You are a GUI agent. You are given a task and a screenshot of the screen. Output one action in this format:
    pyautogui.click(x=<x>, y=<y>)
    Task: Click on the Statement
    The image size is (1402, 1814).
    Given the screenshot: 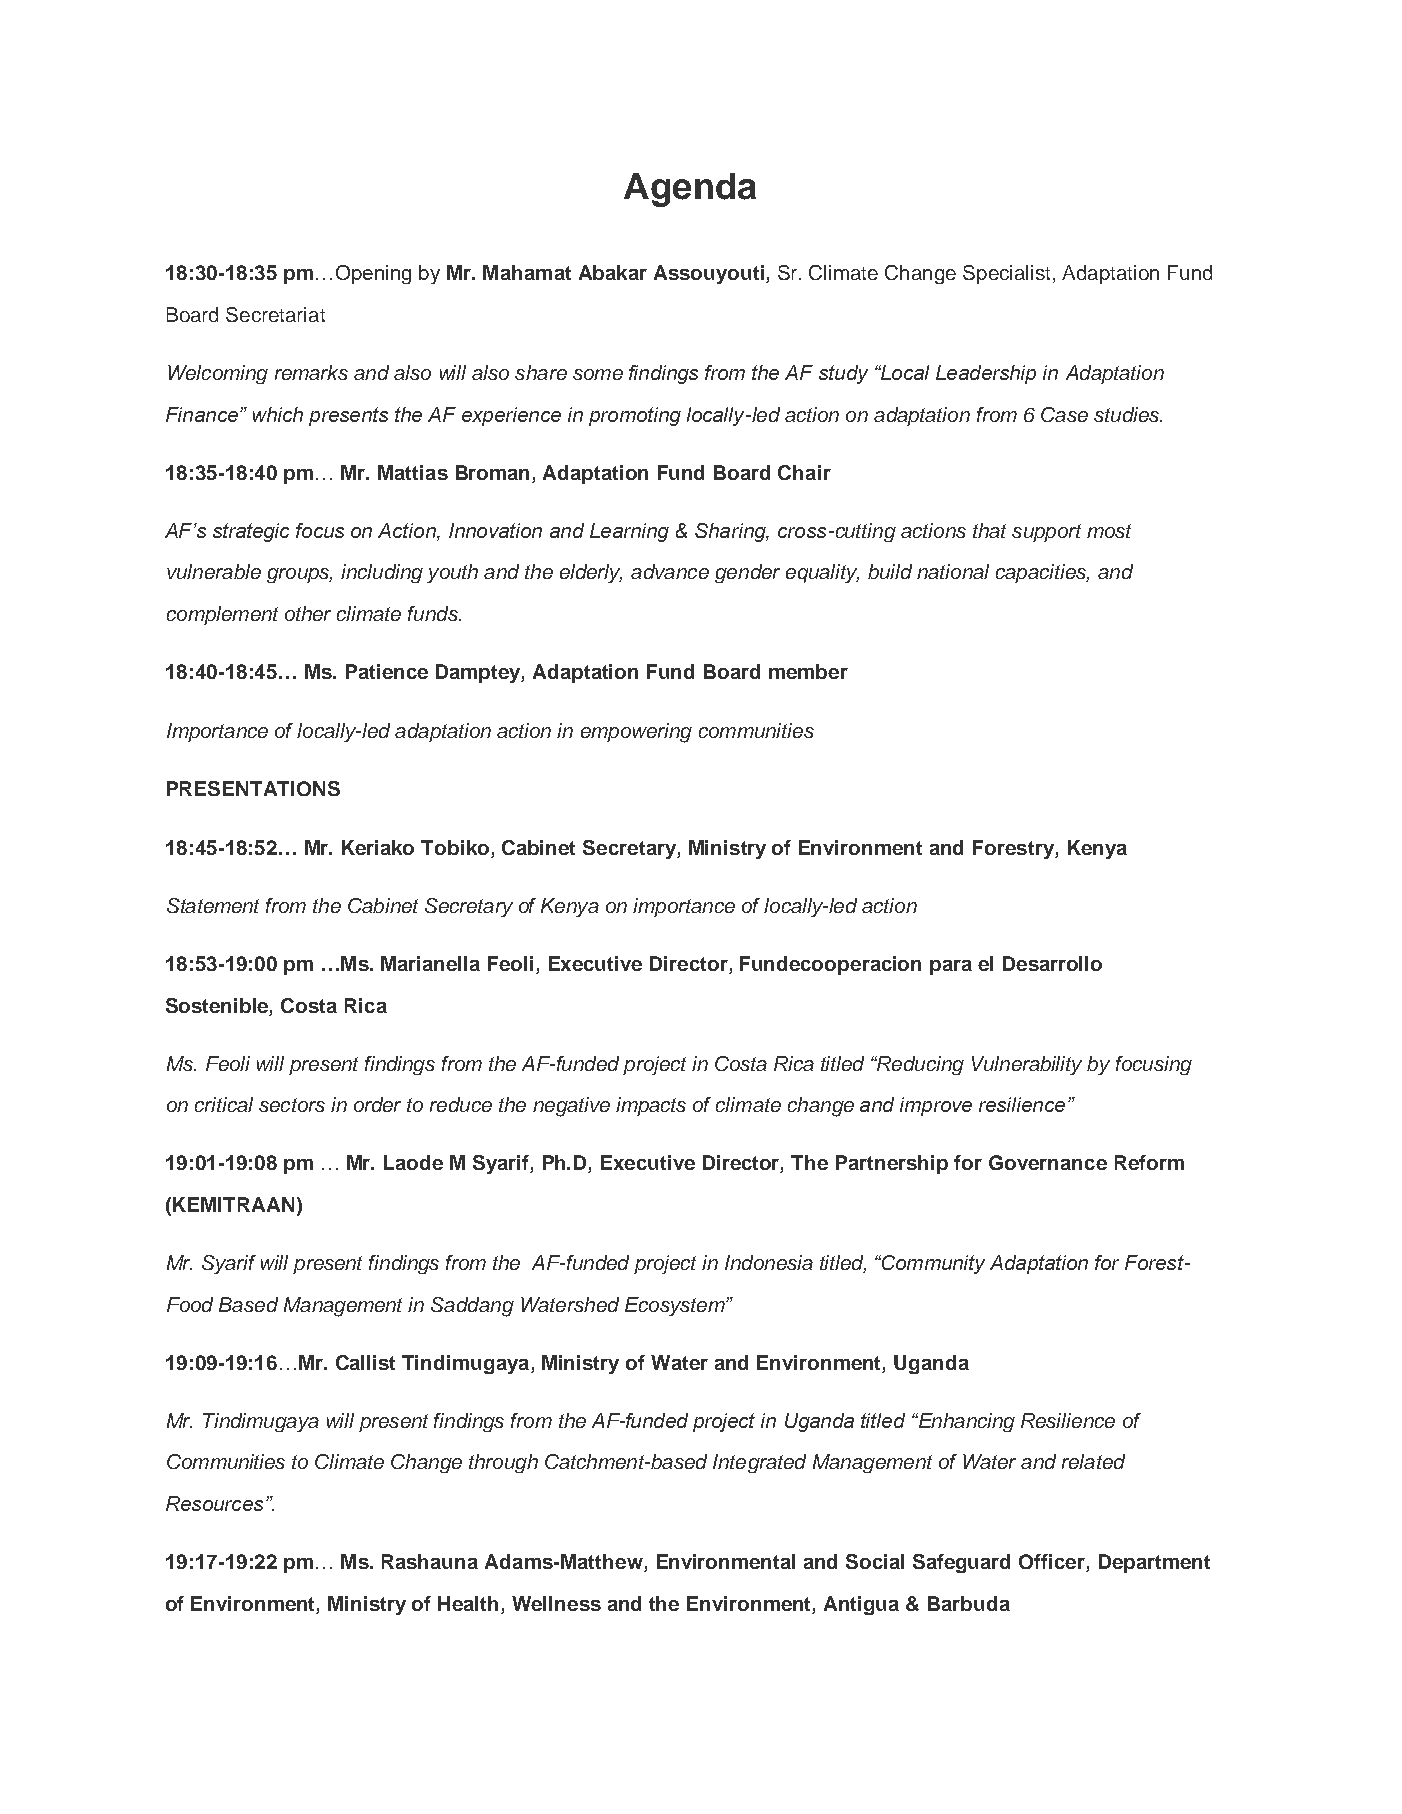 What is the action you would take?
    pyautogui.click(x=213, y=905)
